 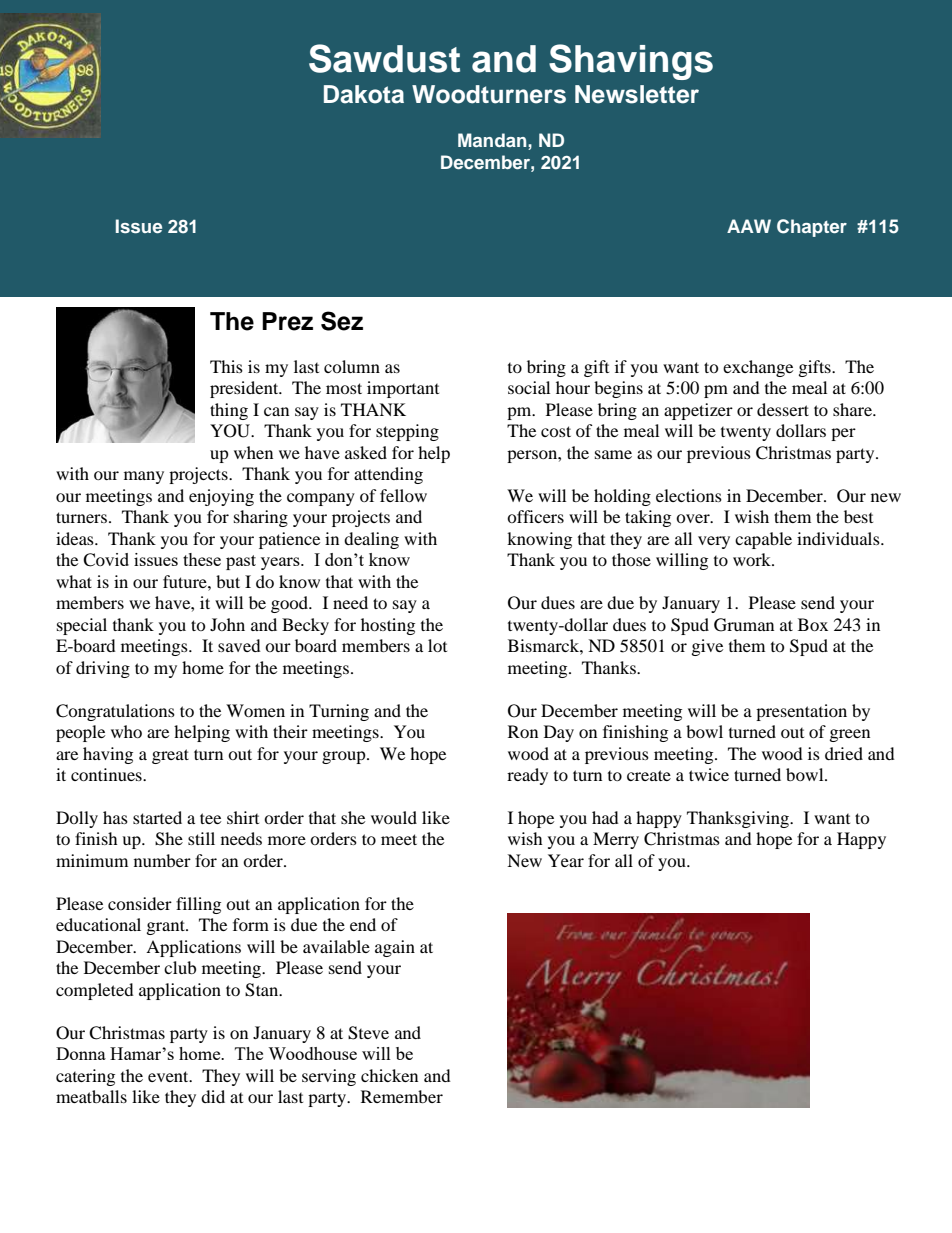 What do you see at coordinates (389, 1075) in the screenshot?
I see `chicken` at bounding box center [389, 1075].
